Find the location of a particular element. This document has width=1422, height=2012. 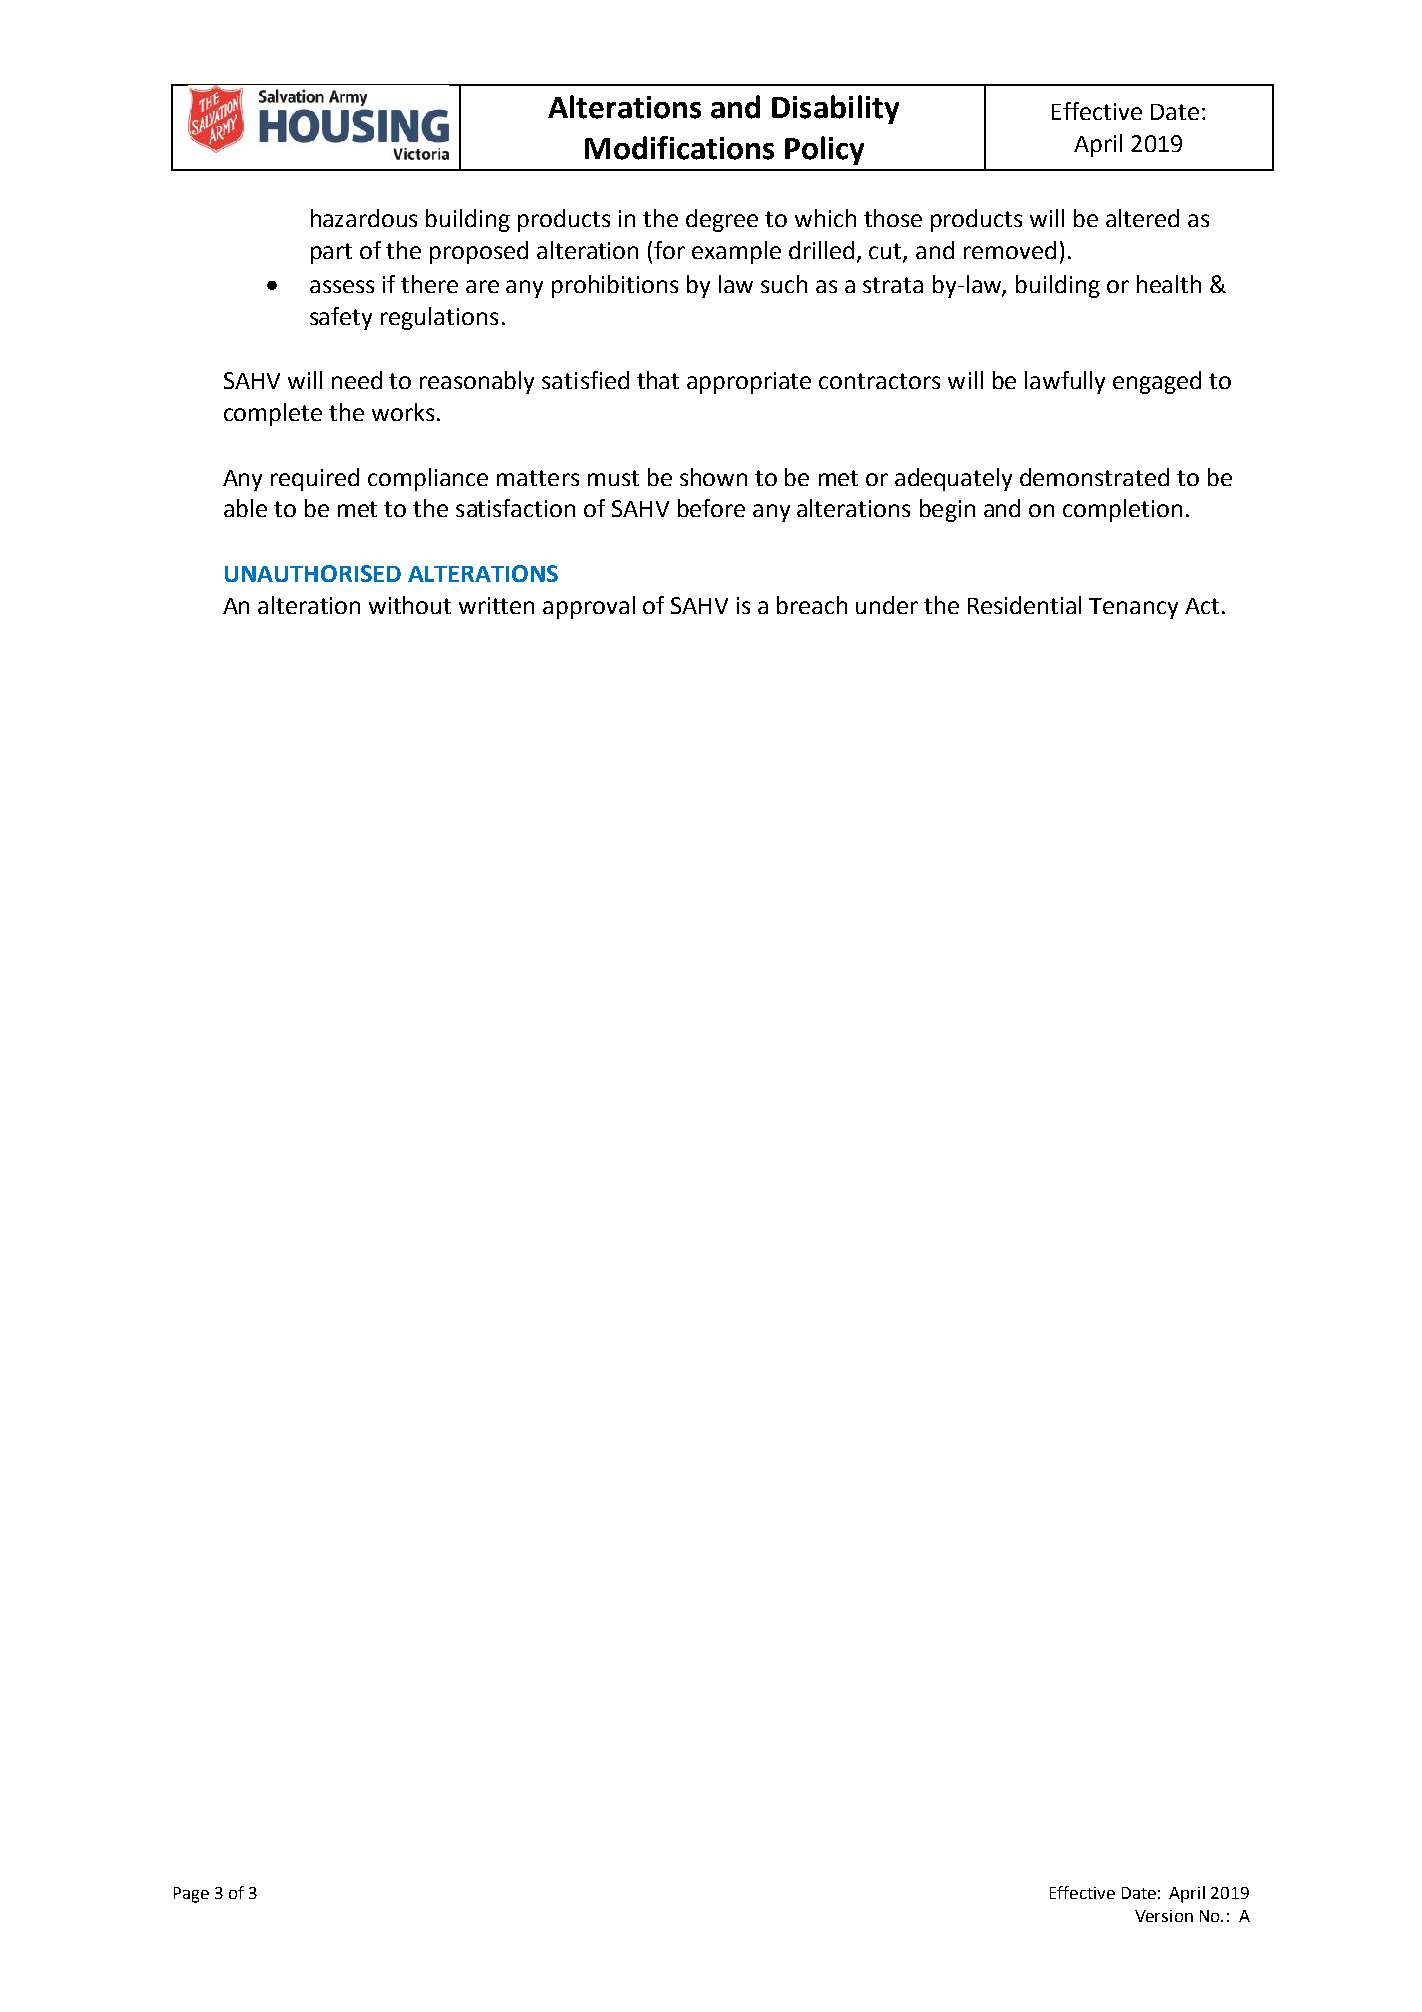

Residential is located at coordinates (1024, 605).
